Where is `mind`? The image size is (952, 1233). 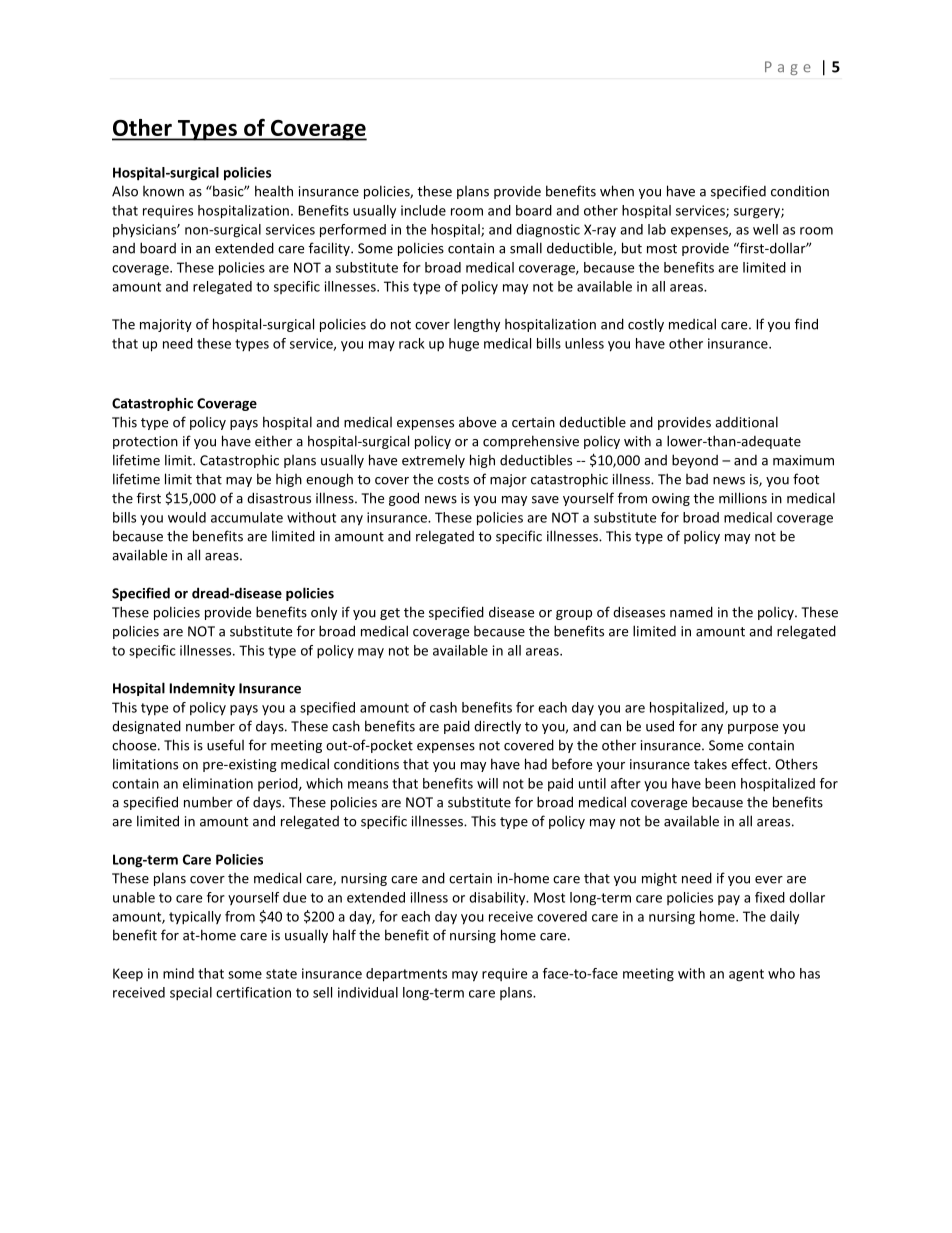
mind is located at coordinates (178, 973).
